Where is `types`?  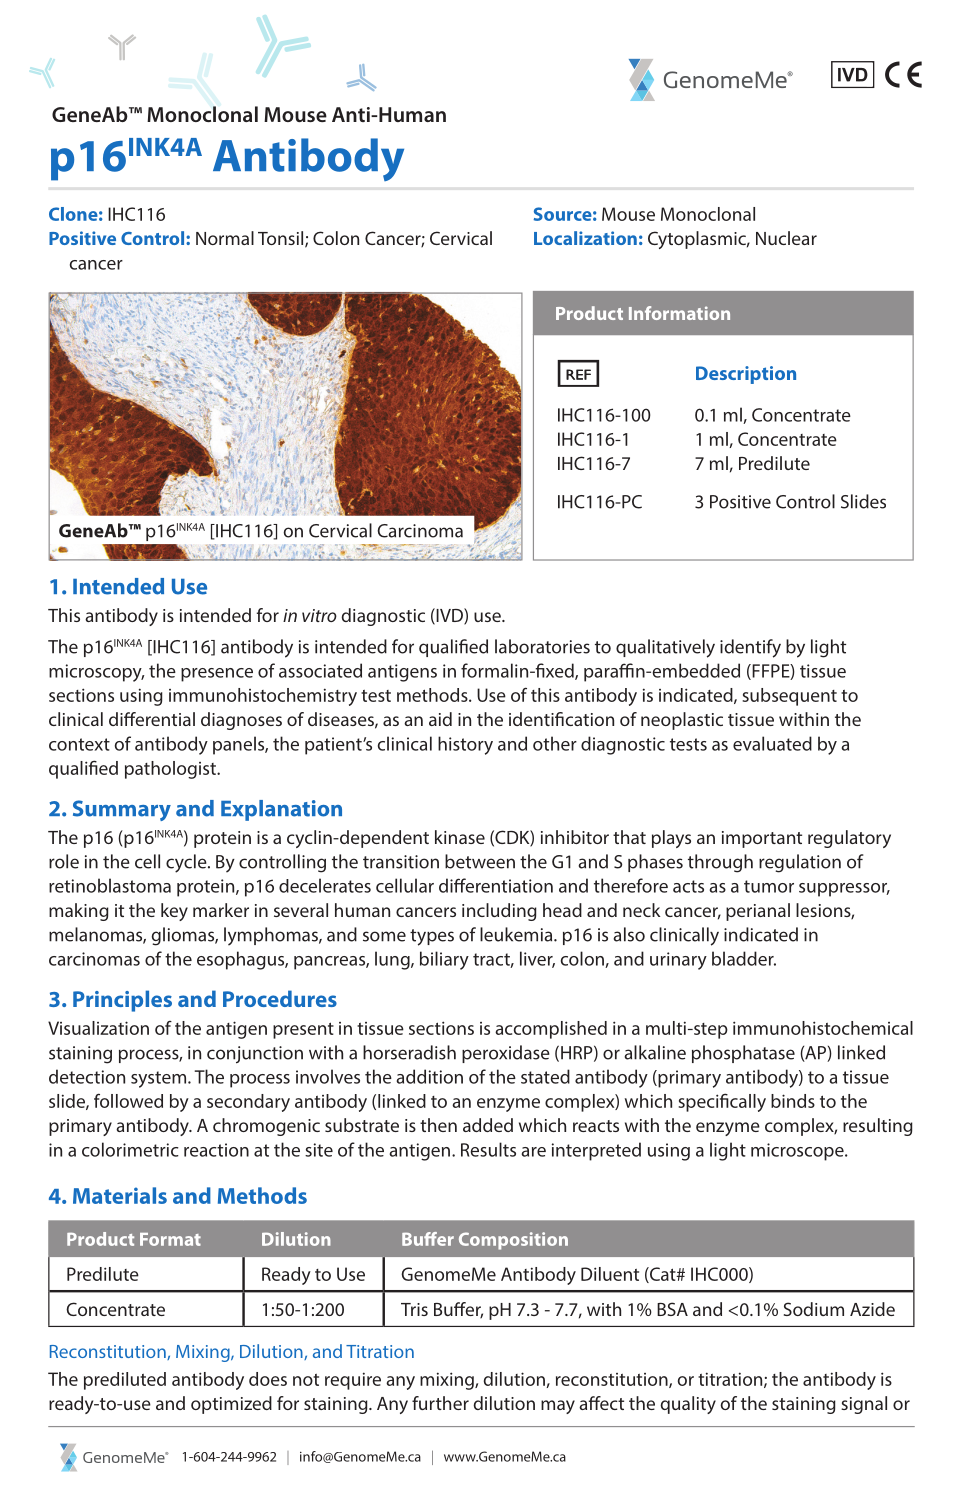 types is located at coordinates (432, 937).
